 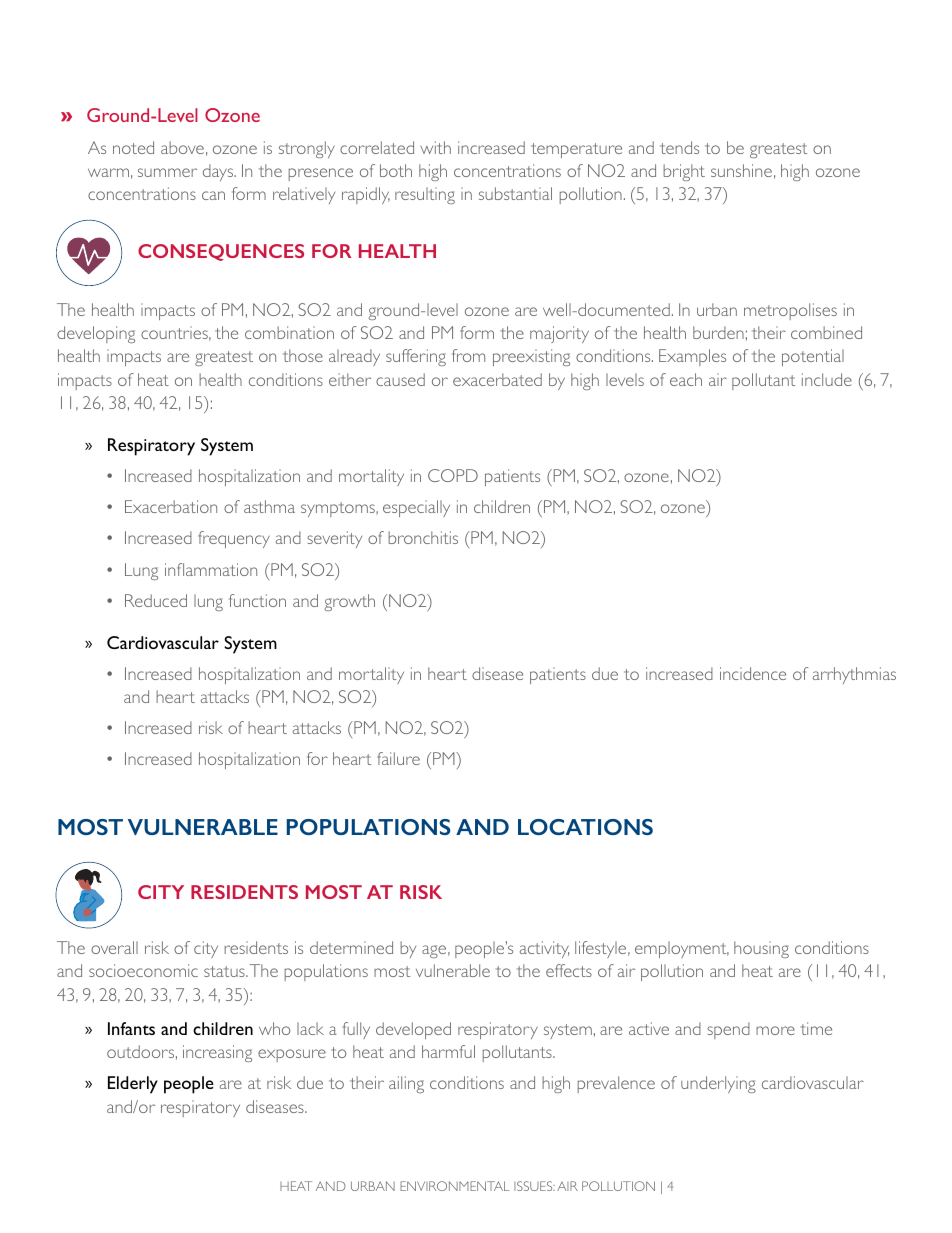 What do you see at coordinates (453, 475) in the image?
I see `COPD` at bounding box center [453, 475].
